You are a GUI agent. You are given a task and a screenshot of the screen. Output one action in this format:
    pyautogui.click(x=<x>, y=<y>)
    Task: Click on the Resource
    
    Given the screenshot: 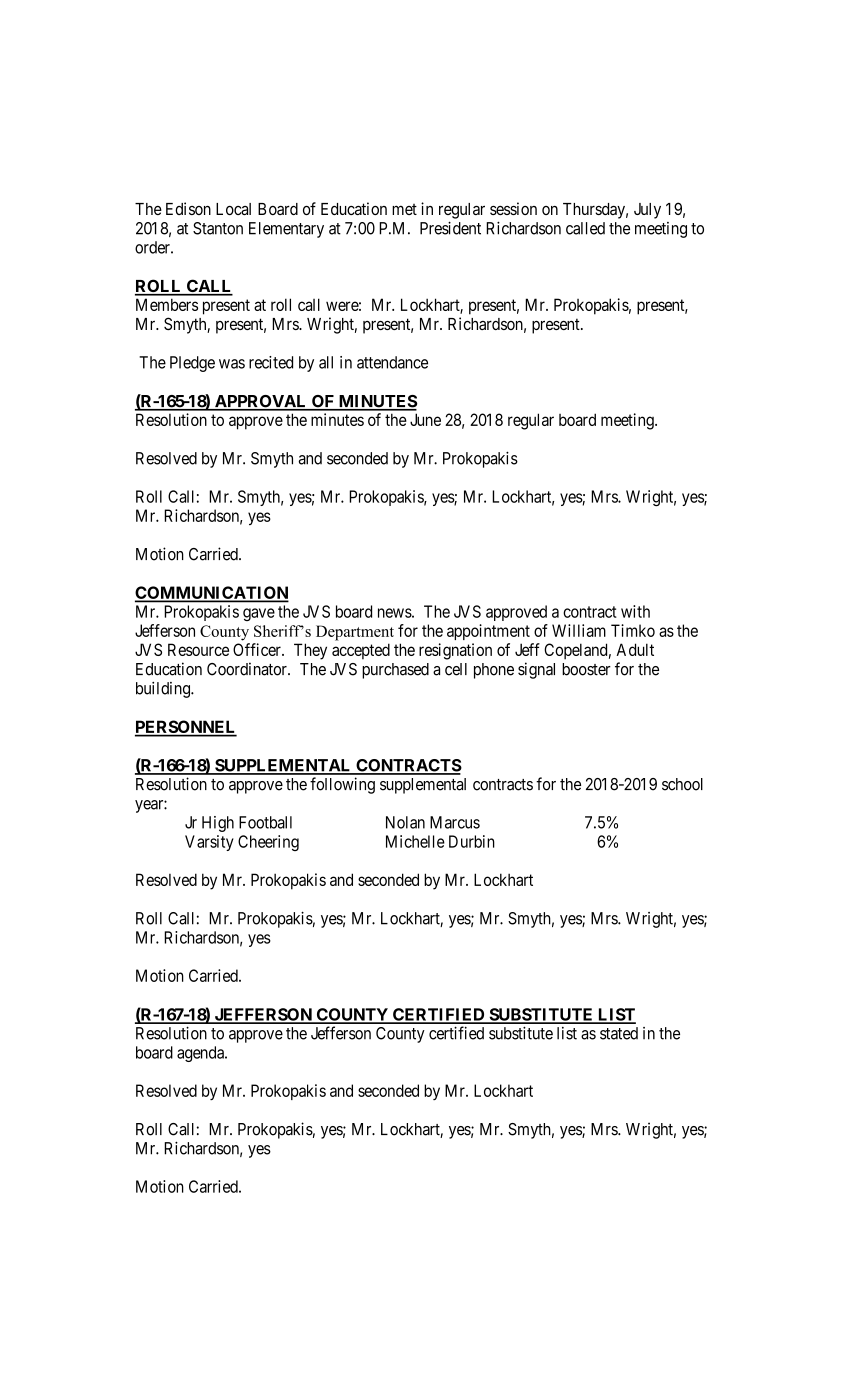 What is the action you would take?
    pyautogui.click(x=198, y=649)
